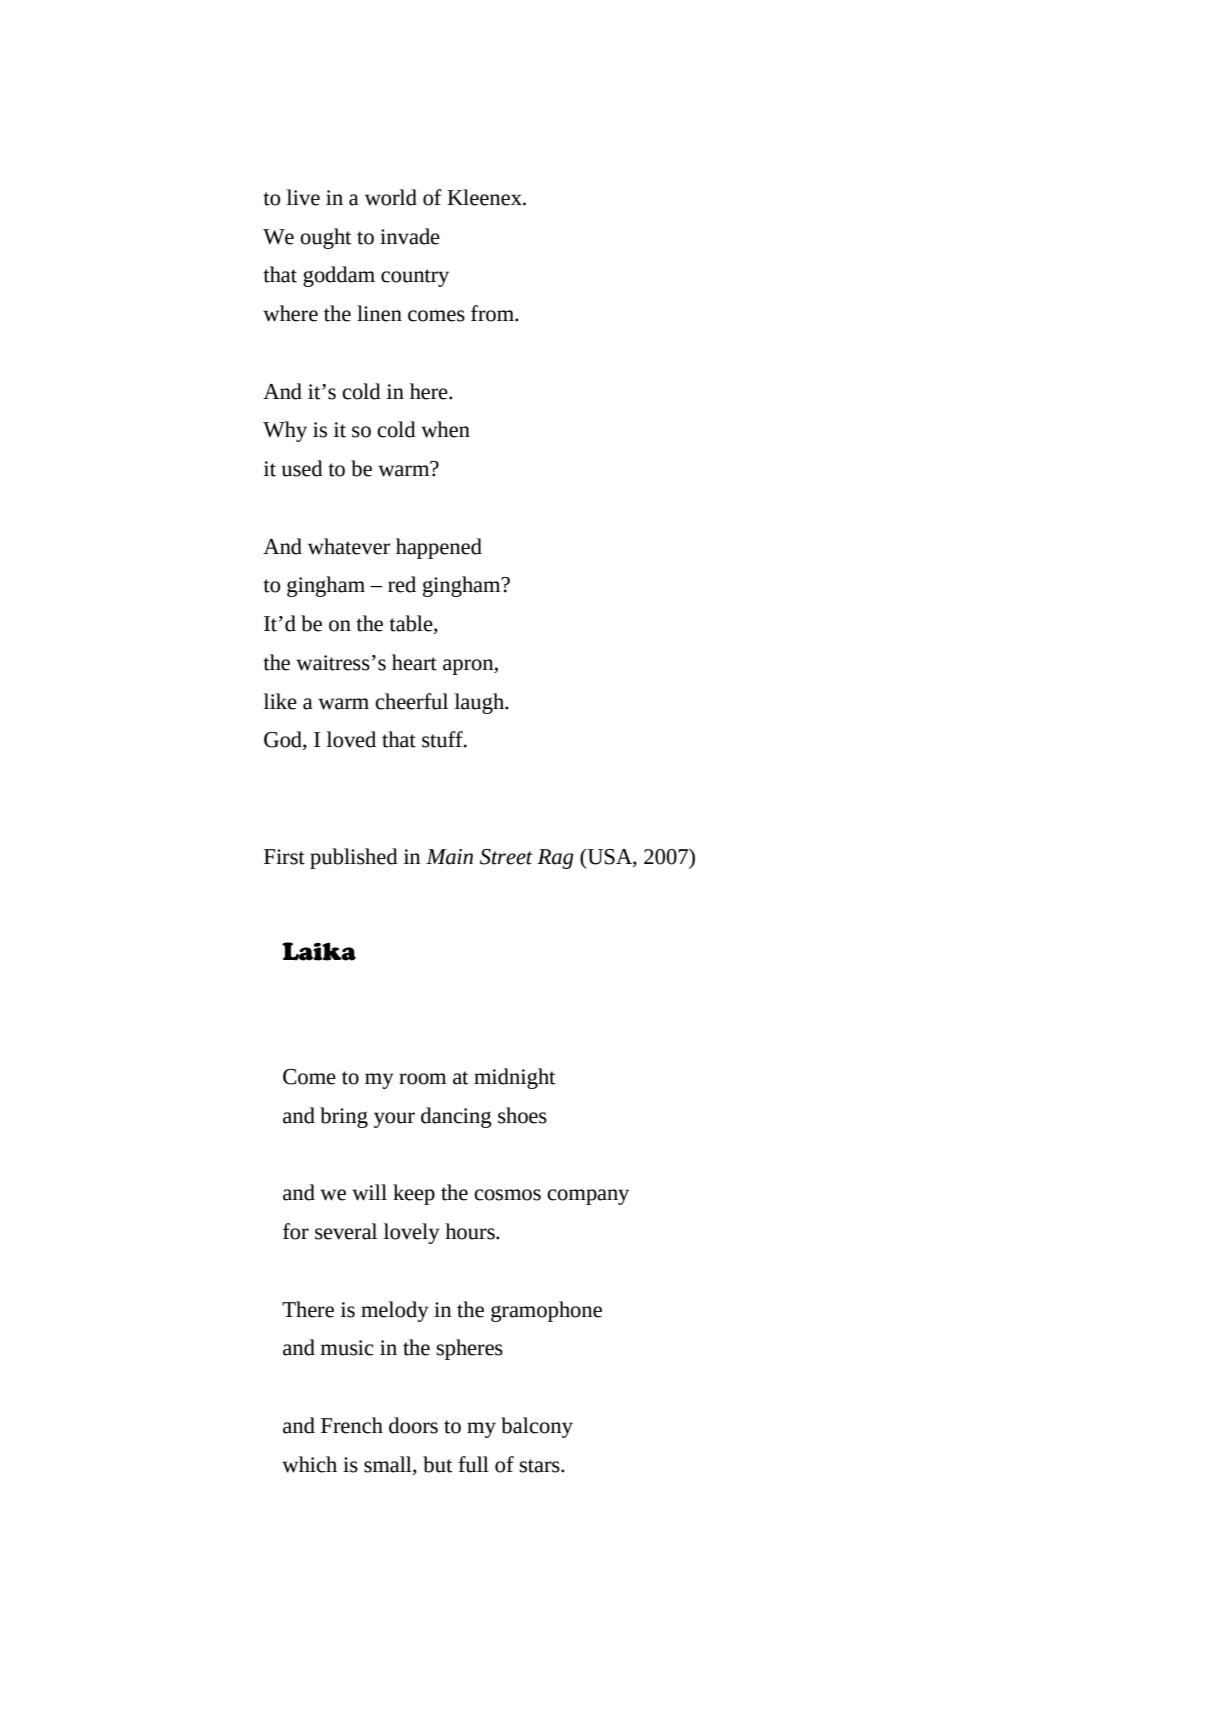 The image size is (1218, 1722). Describe the element at coordinates (410, 236) in the screenshot. I see `invade` at that location.
